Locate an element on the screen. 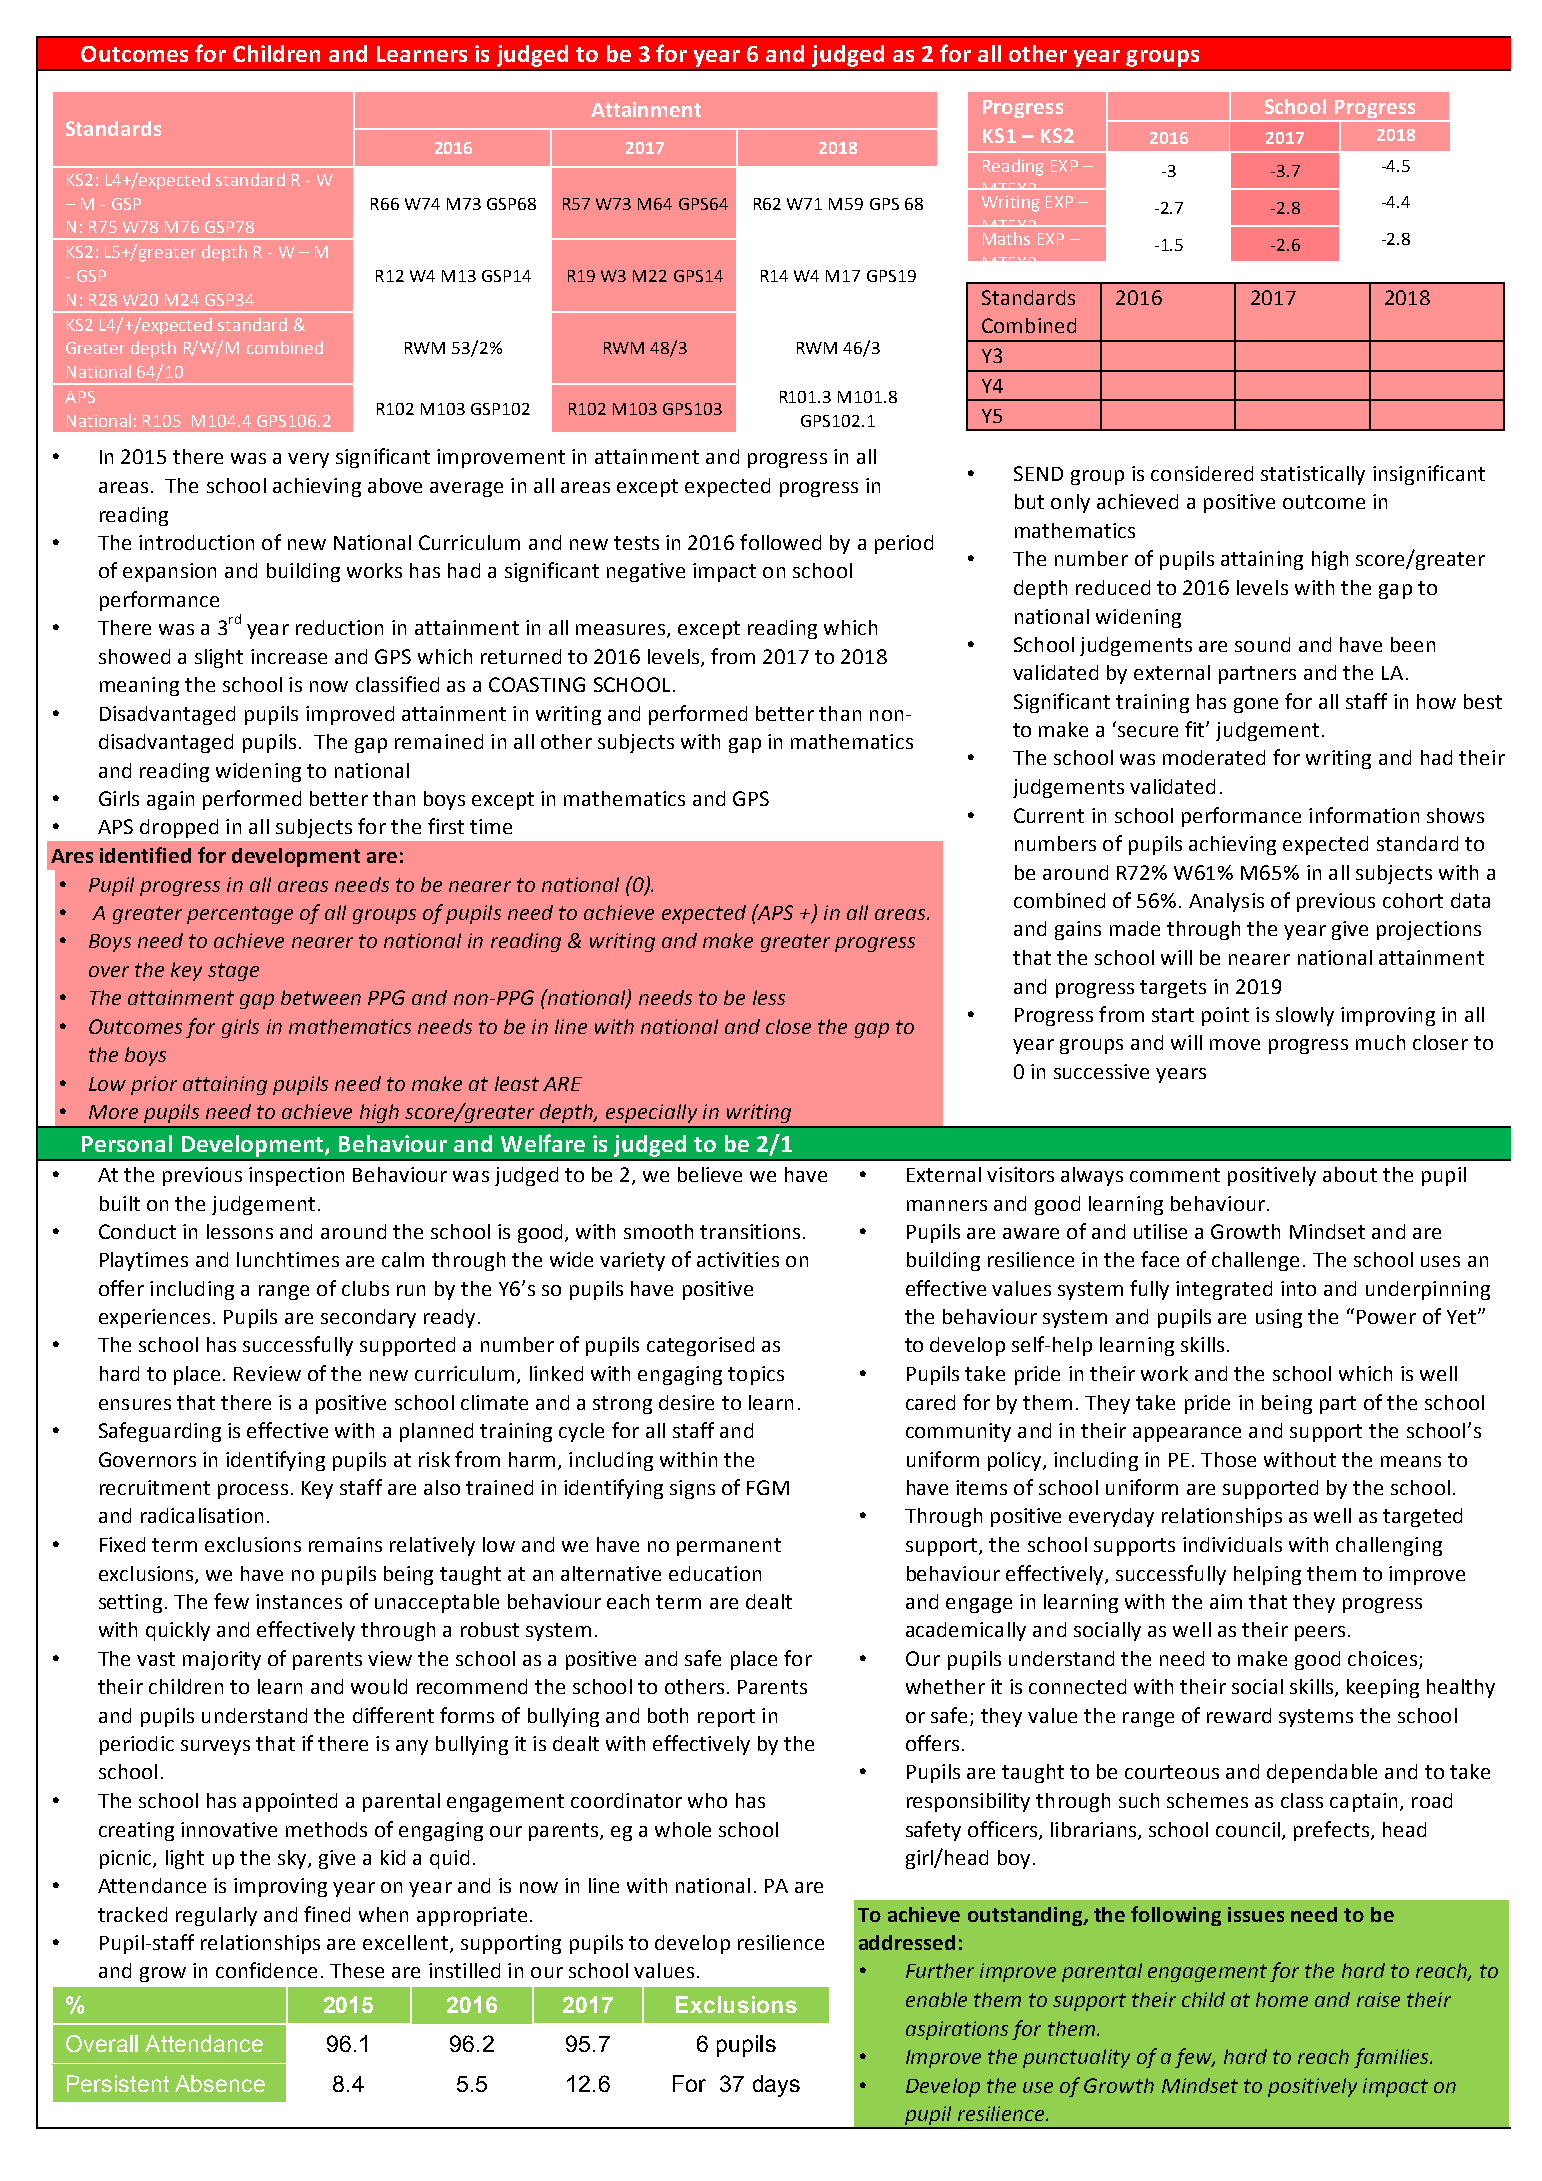  peers is located at coordinates (1320, 1633).
